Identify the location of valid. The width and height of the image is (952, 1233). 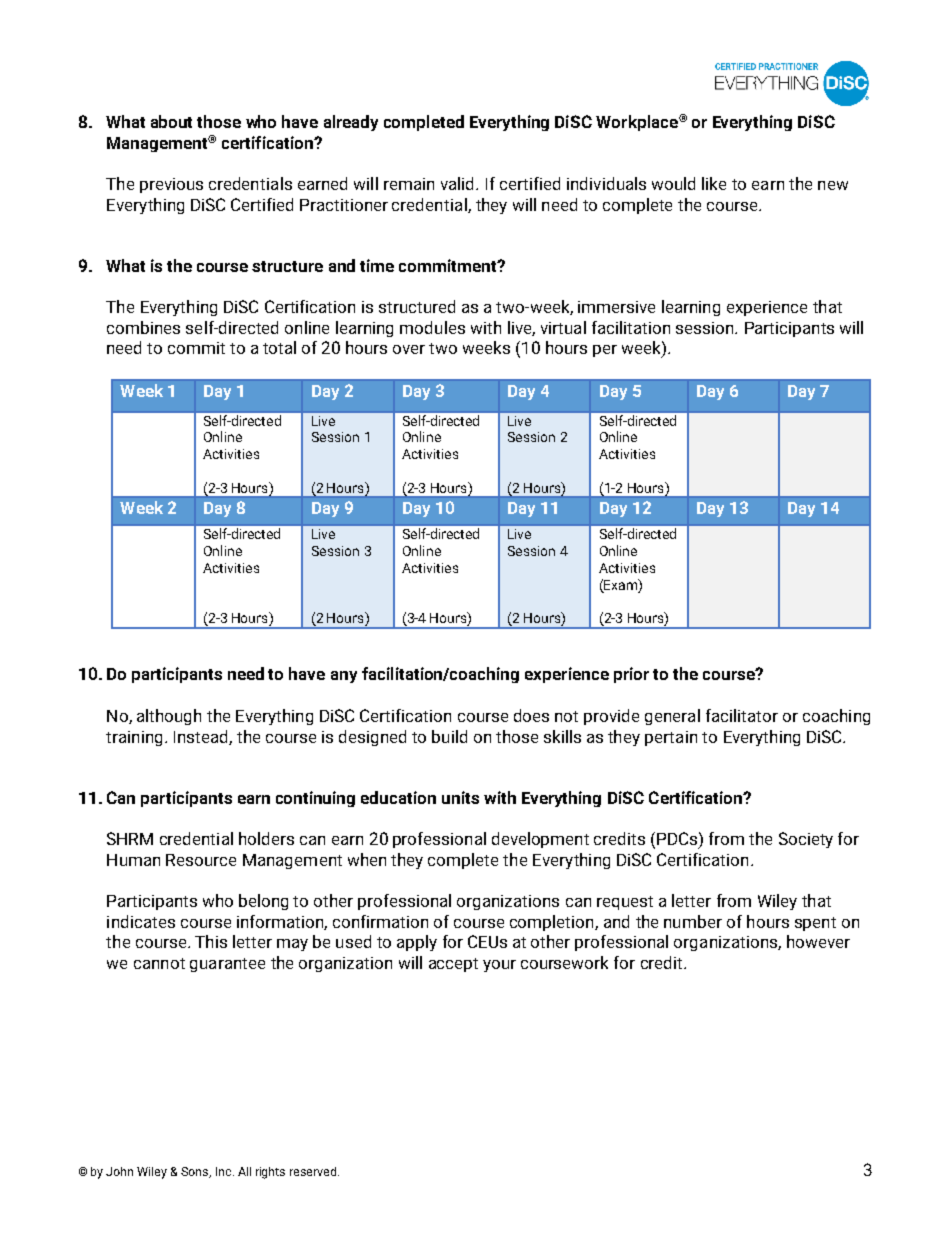
(459, 183).
